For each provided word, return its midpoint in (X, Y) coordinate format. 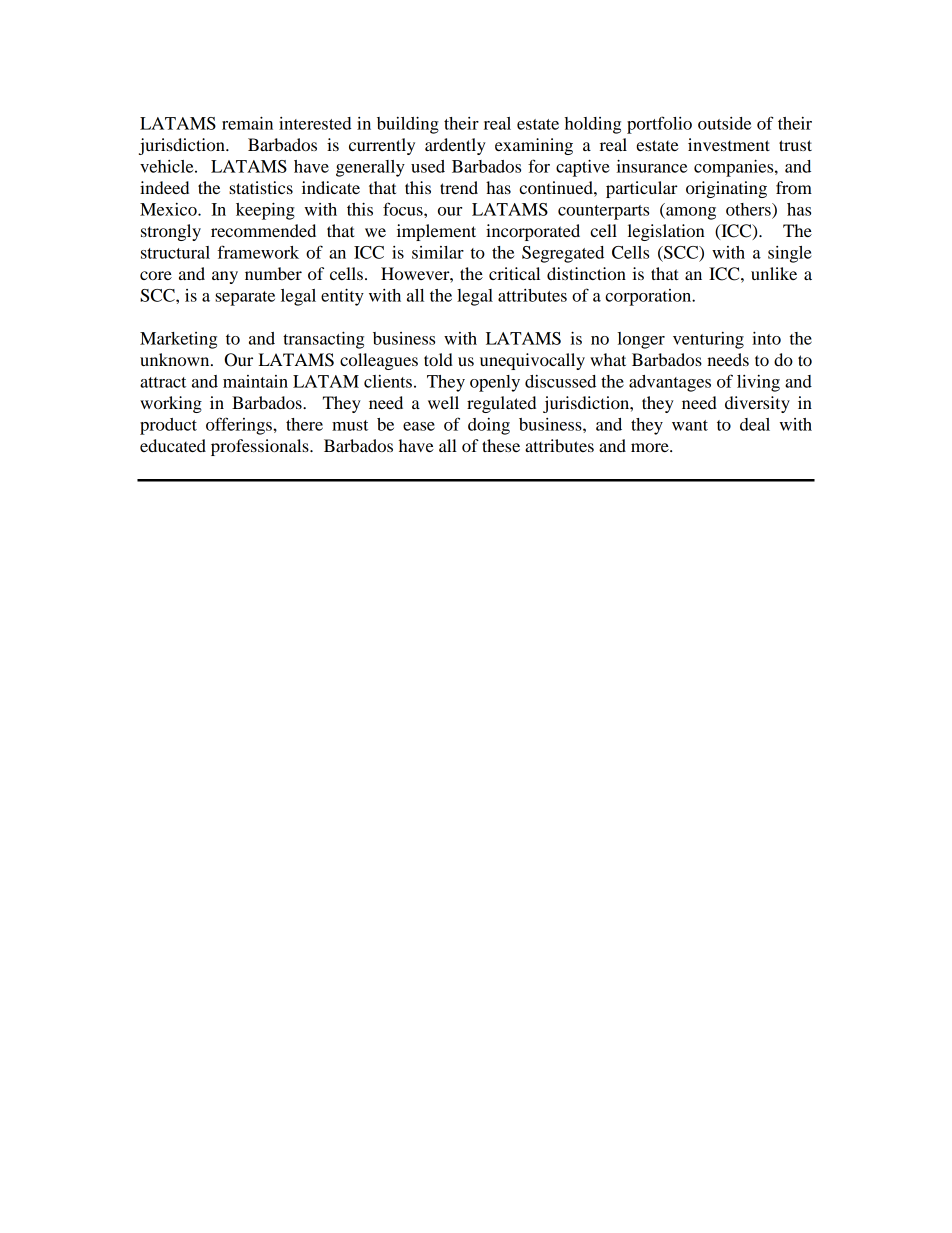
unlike (774, 273)
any (225, 277)
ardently (455, 146)
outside (724, 123)
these (501, 445)
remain (247, 123)
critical (514, 273)
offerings (240, 426)
